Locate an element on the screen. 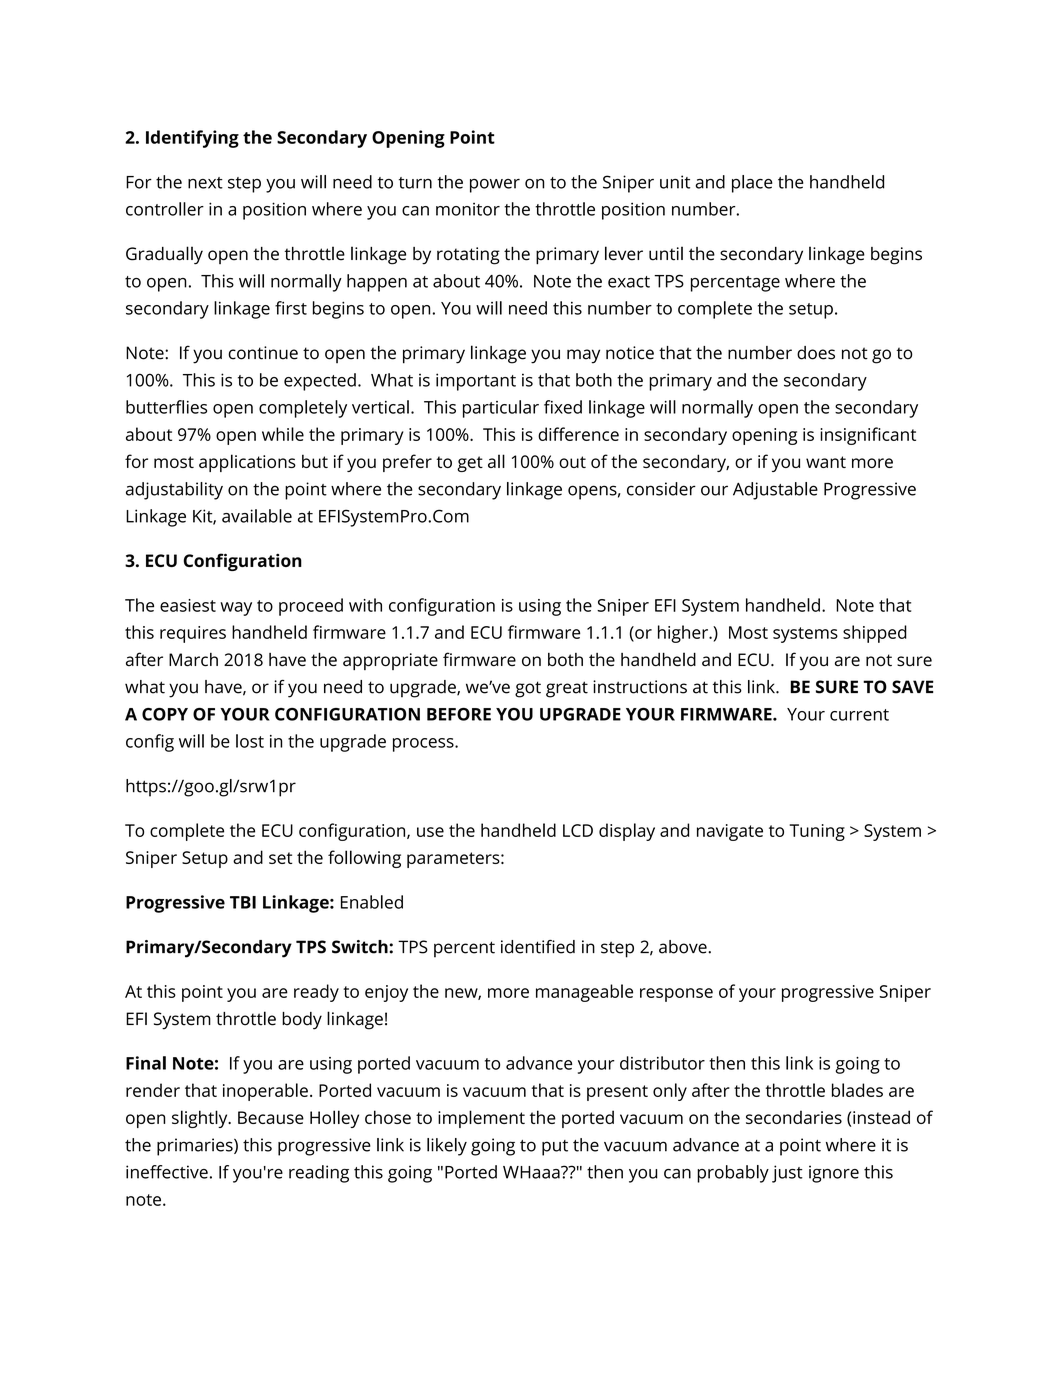 This screenshot has height=1376, width=1063. place is located at coordinates (752, 184).
